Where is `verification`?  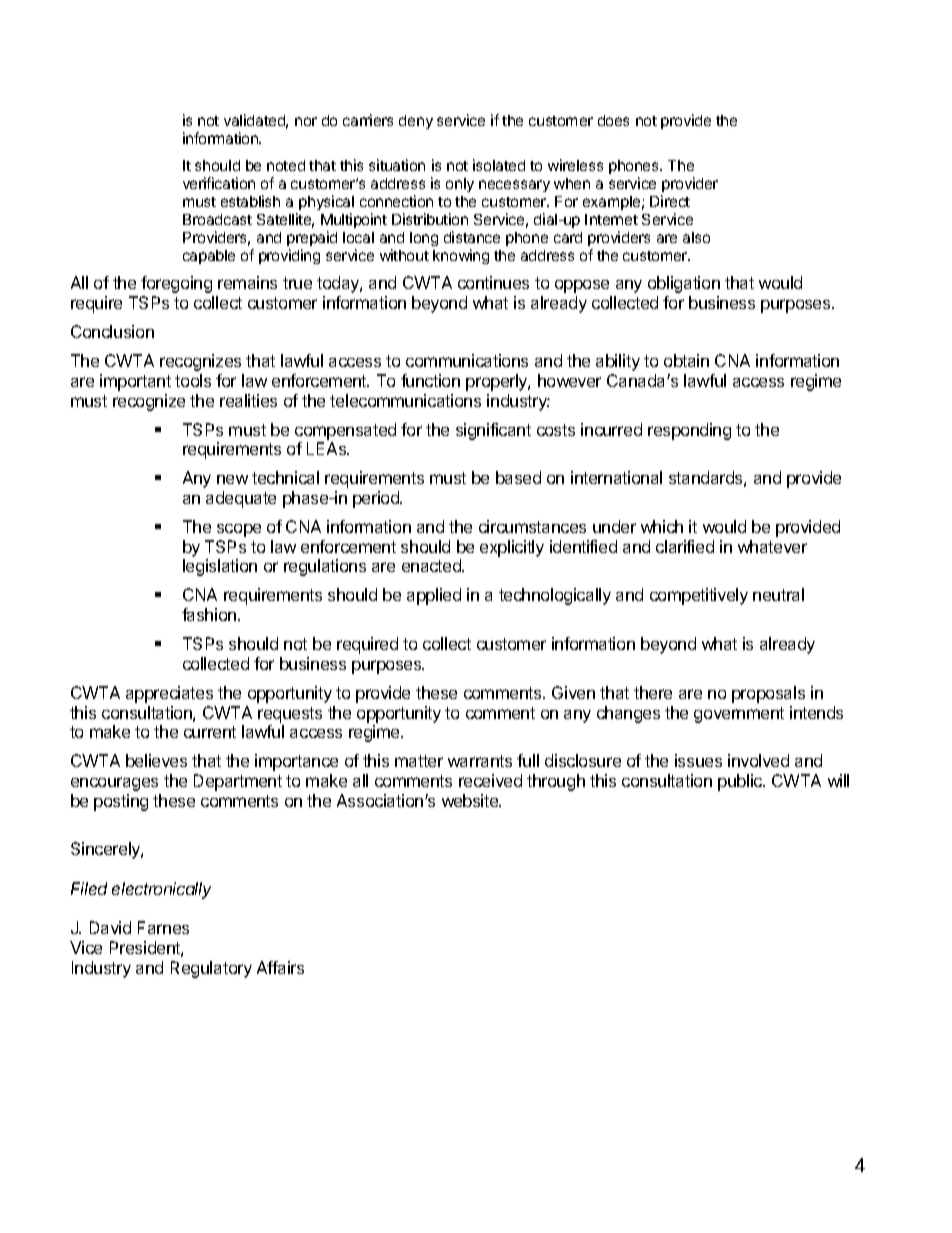
verification is located at coordinates (219, 183).
